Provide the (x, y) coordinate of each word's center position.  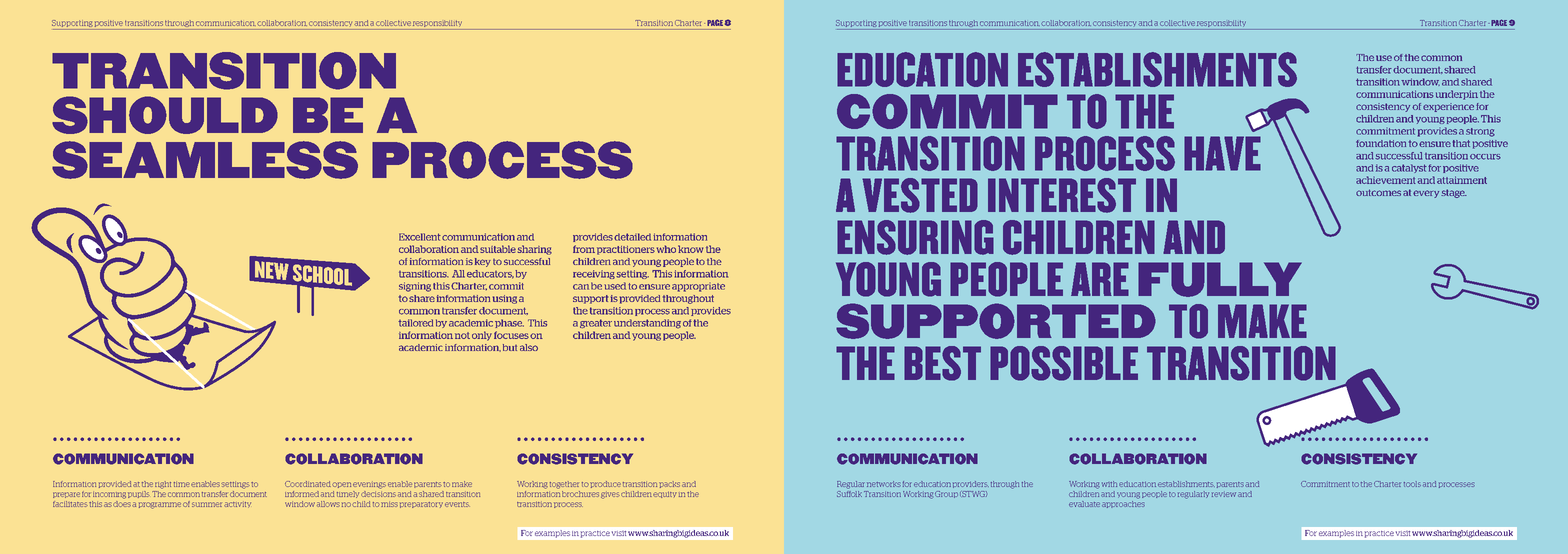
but (510, 347)
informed (302, 494)
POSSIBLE (1064, 363)
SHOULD (165, 115)
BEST (942, 363)
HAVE (1222, 153)
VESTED (920, 195)
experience (1448, 107)
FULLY (1220, 279)
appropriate (698, 287)
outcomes (1378, 192)
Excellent (420, 237)
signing (415, 287)
